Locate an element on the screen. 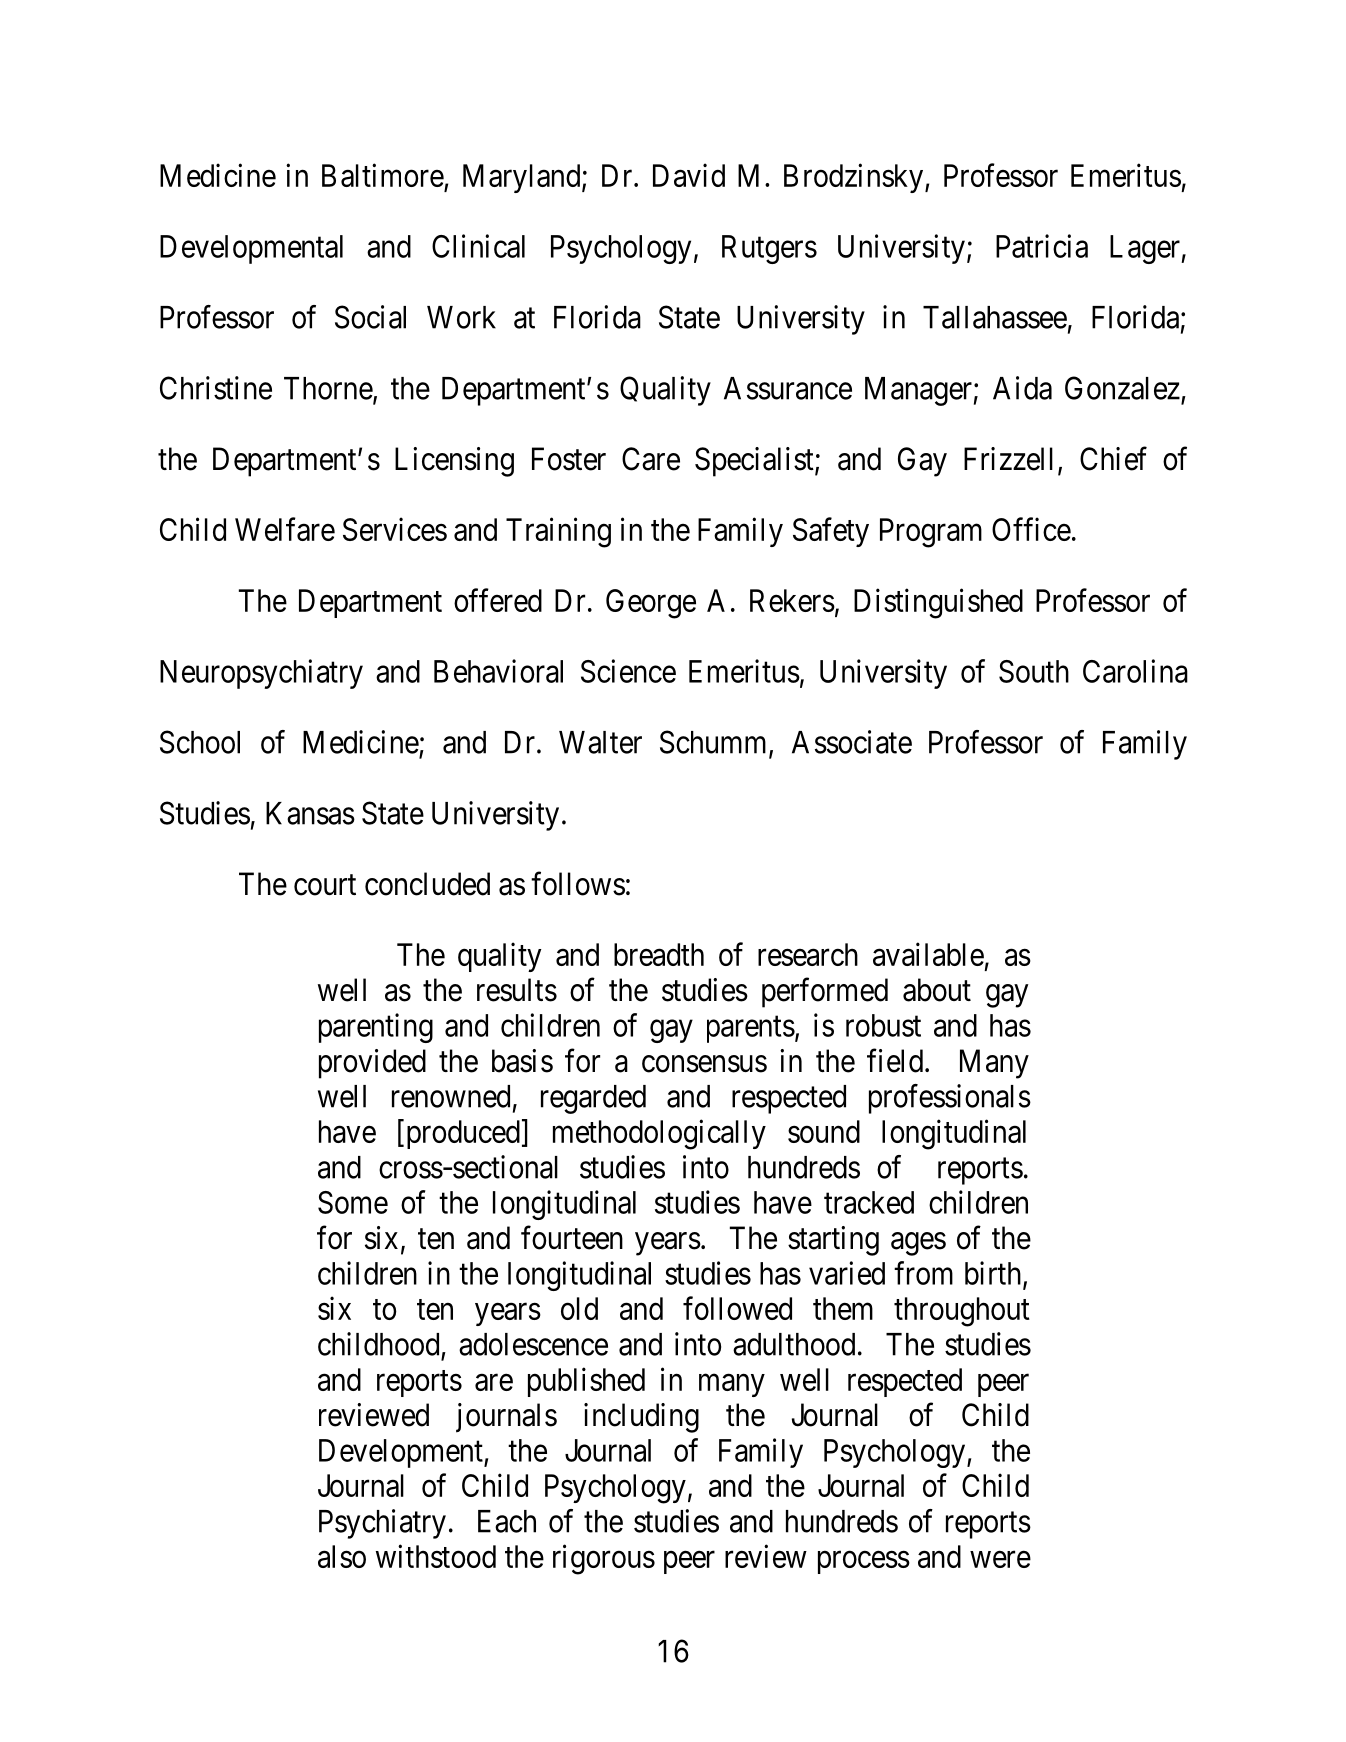 Image resolution: width=1346 pixels, height=1742 pixels. parenting is located at coordinates (376, 1028).
